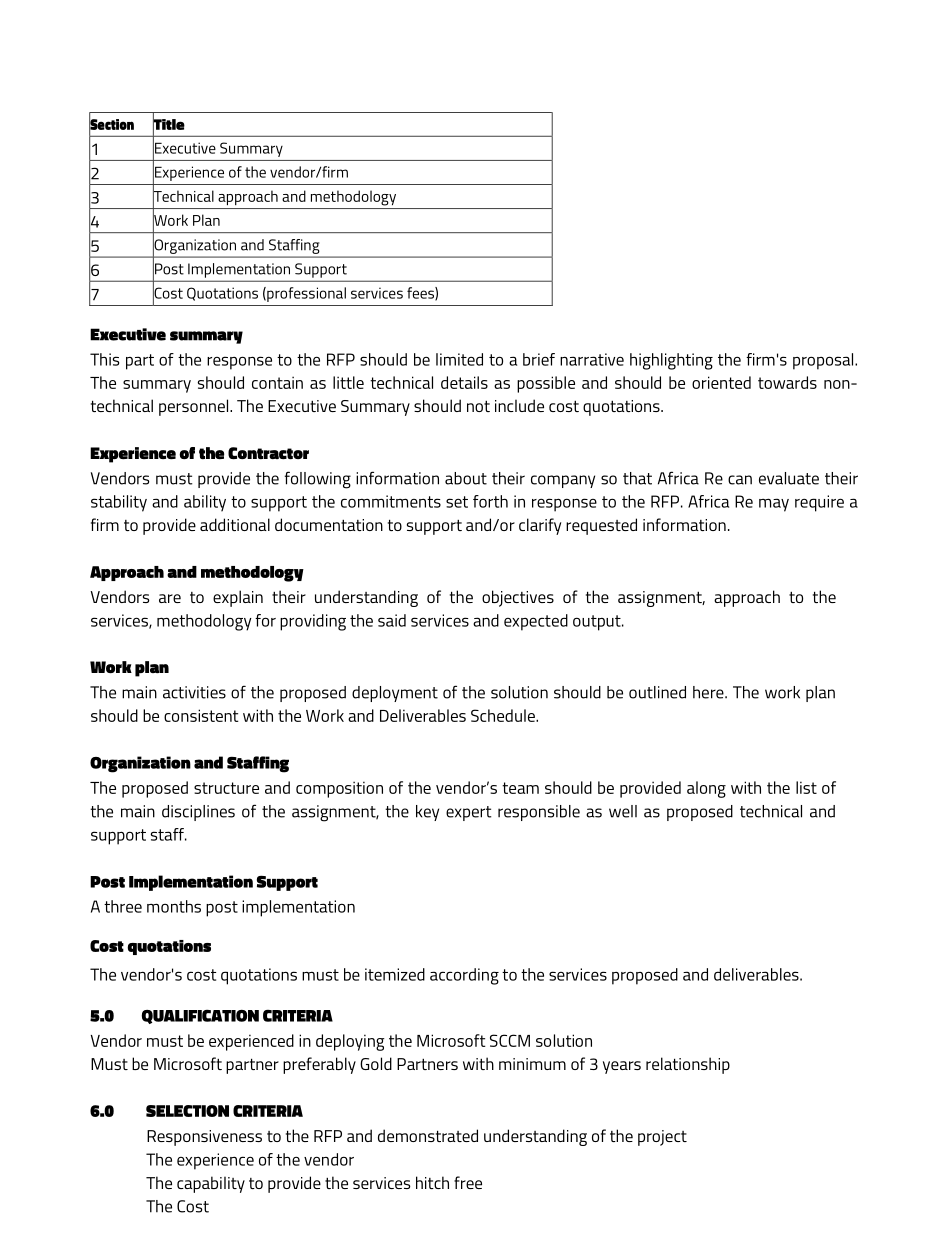 Image resolution: width=952 pixels, height=1233 pixels. Describe the element at coordinates (706, 789) in the image. I see `along` at that location.
